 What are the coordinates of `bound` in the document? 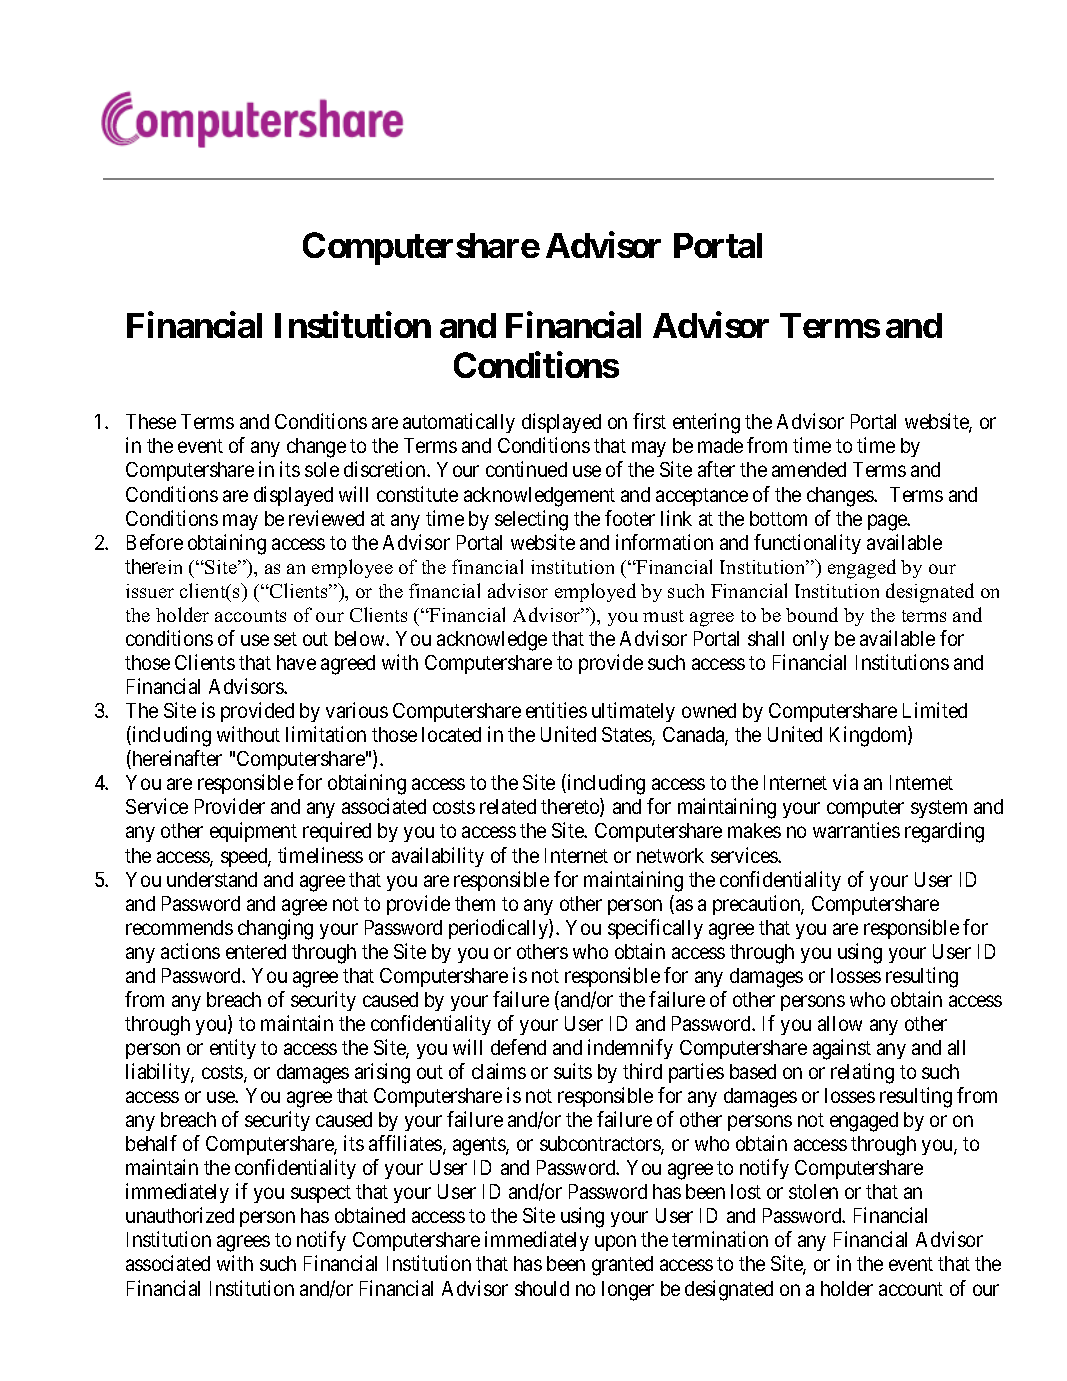 It's located at (812, 614).
